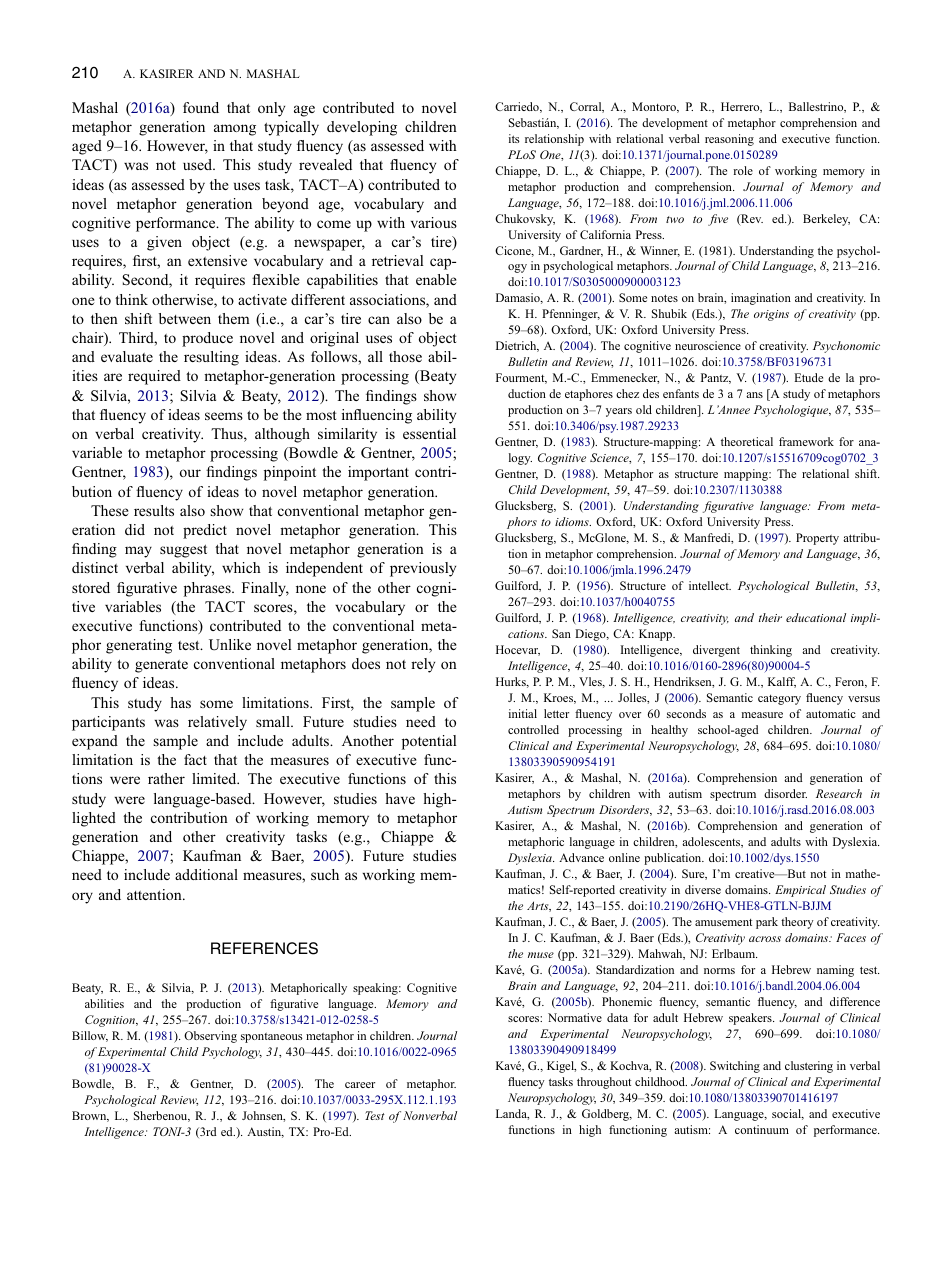 The image size is (952, 1271). I want to click on their, so click(770, 617).
